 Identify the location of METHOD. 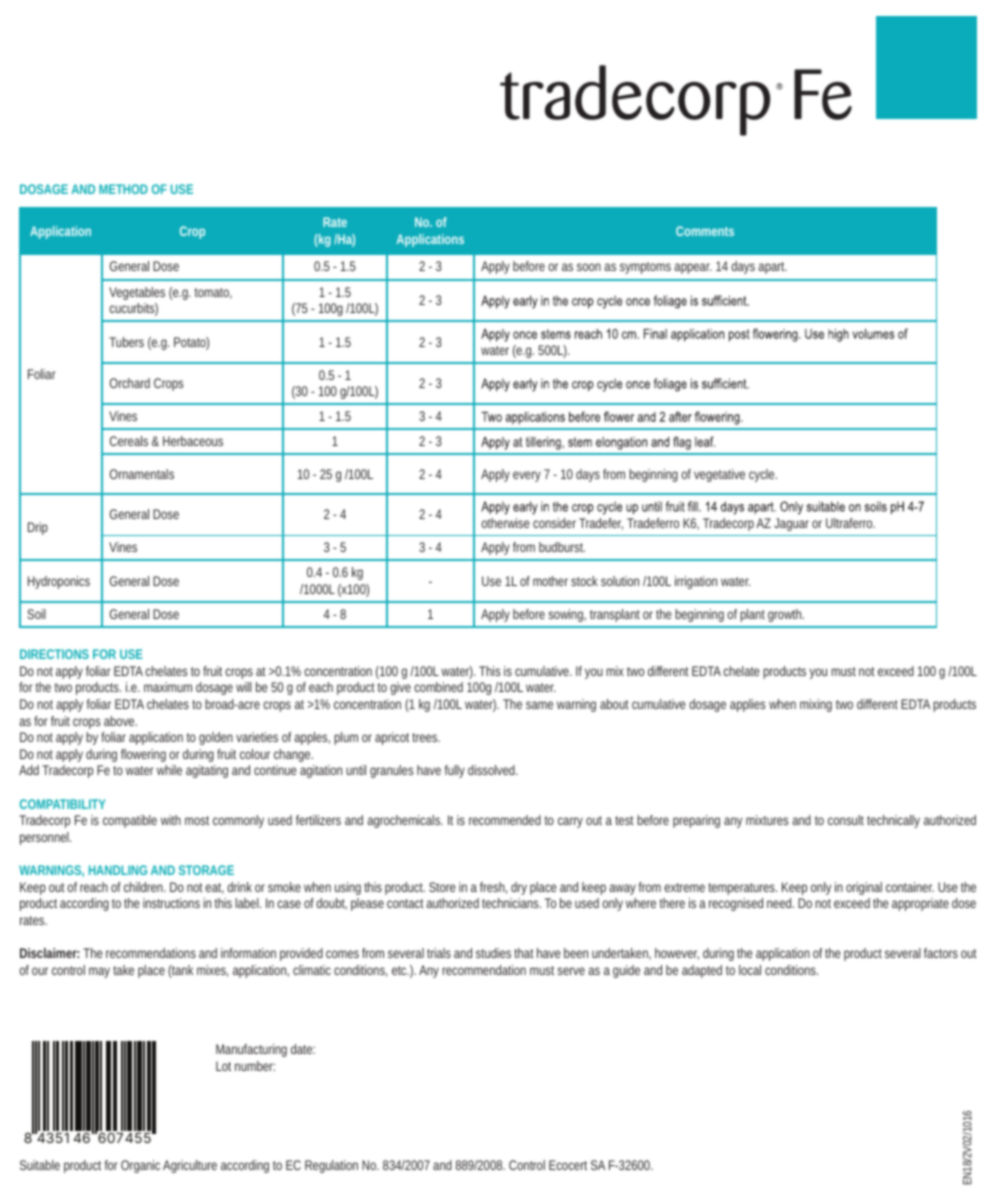
(123, 189).
